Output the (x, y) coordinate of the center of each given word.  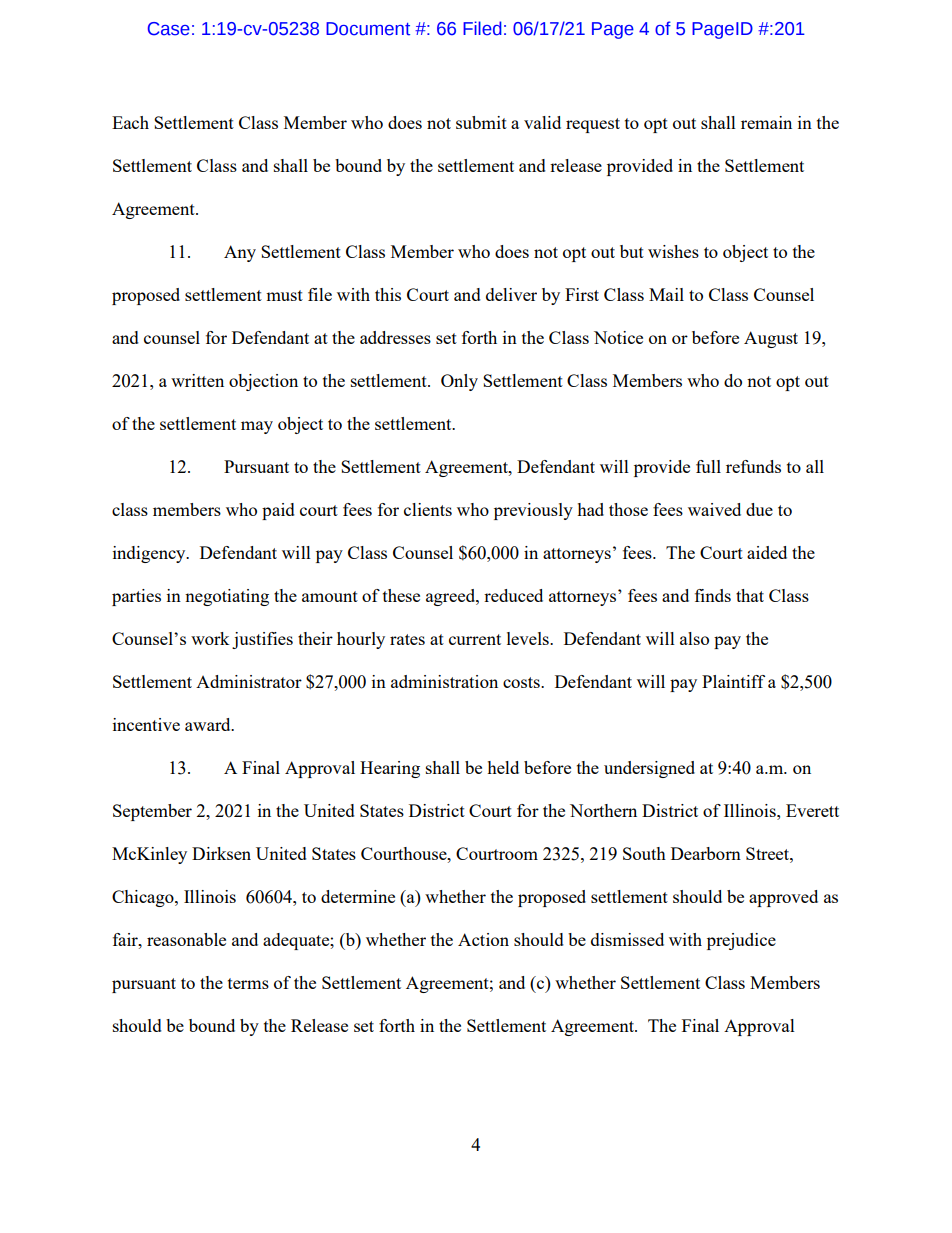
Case (169, 29)
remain (766, 122)
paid (278, 511)
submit (481, 122)
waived (714, 509)
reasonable (186, 939)
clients (428, 509)
